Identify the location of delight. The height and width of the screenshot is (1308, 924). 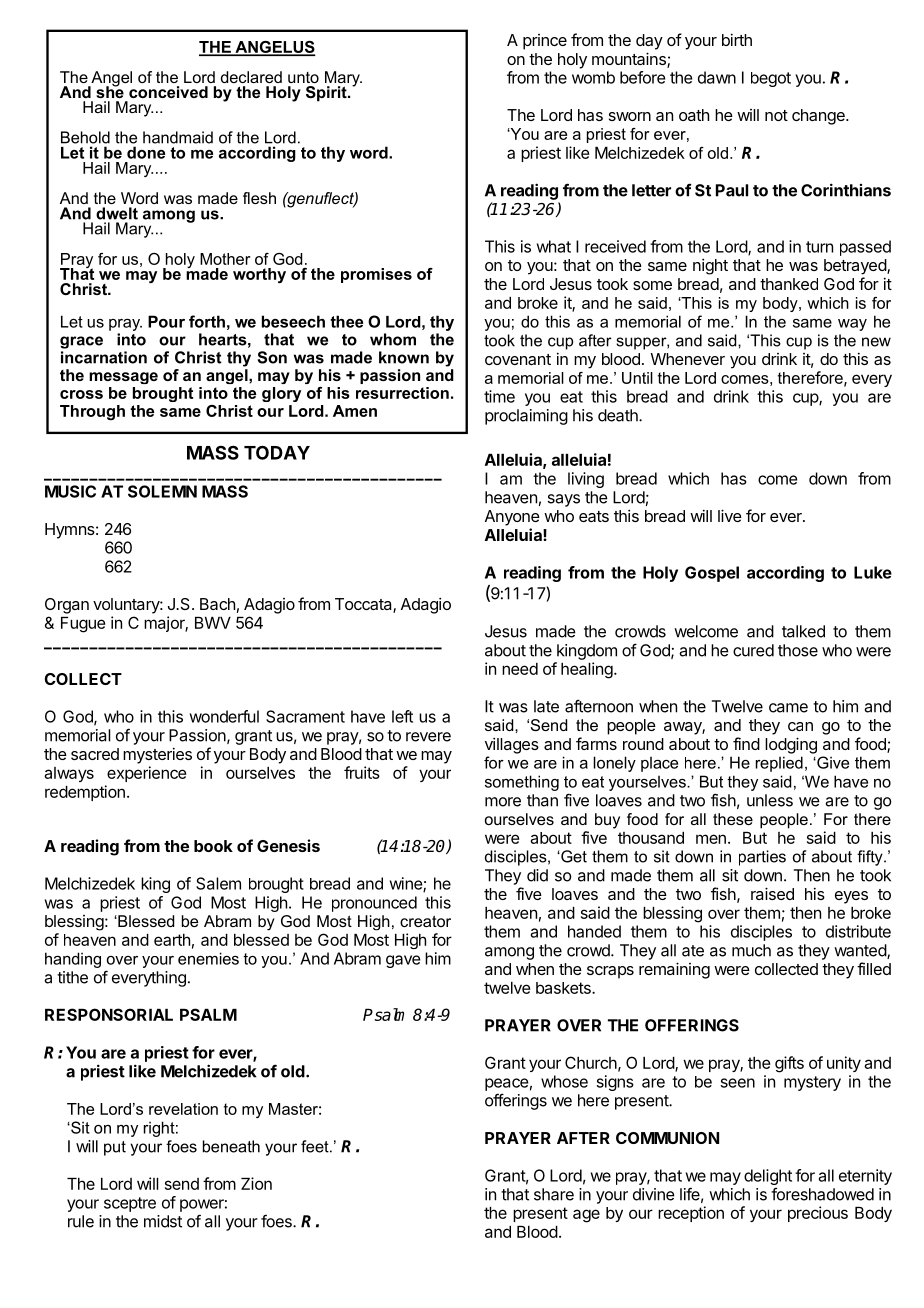
(768, 1177).
